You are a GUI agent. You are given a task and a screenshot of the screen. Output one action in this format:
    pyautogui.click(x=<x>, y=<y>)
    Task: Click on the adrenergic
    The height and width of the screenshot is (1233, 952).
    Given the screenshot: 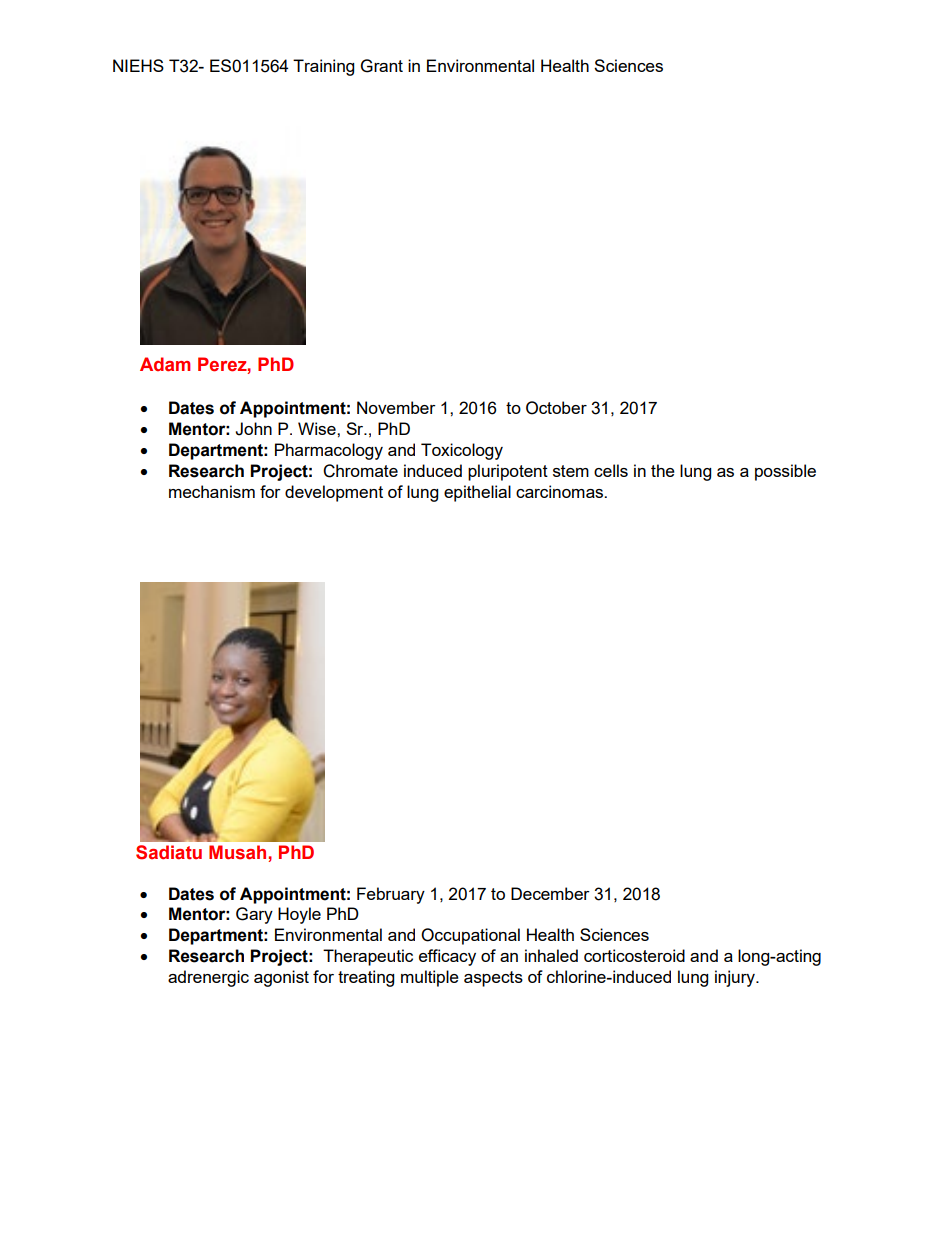 What is the action you would take?
    pyautogui.click(x=208, y=978)
